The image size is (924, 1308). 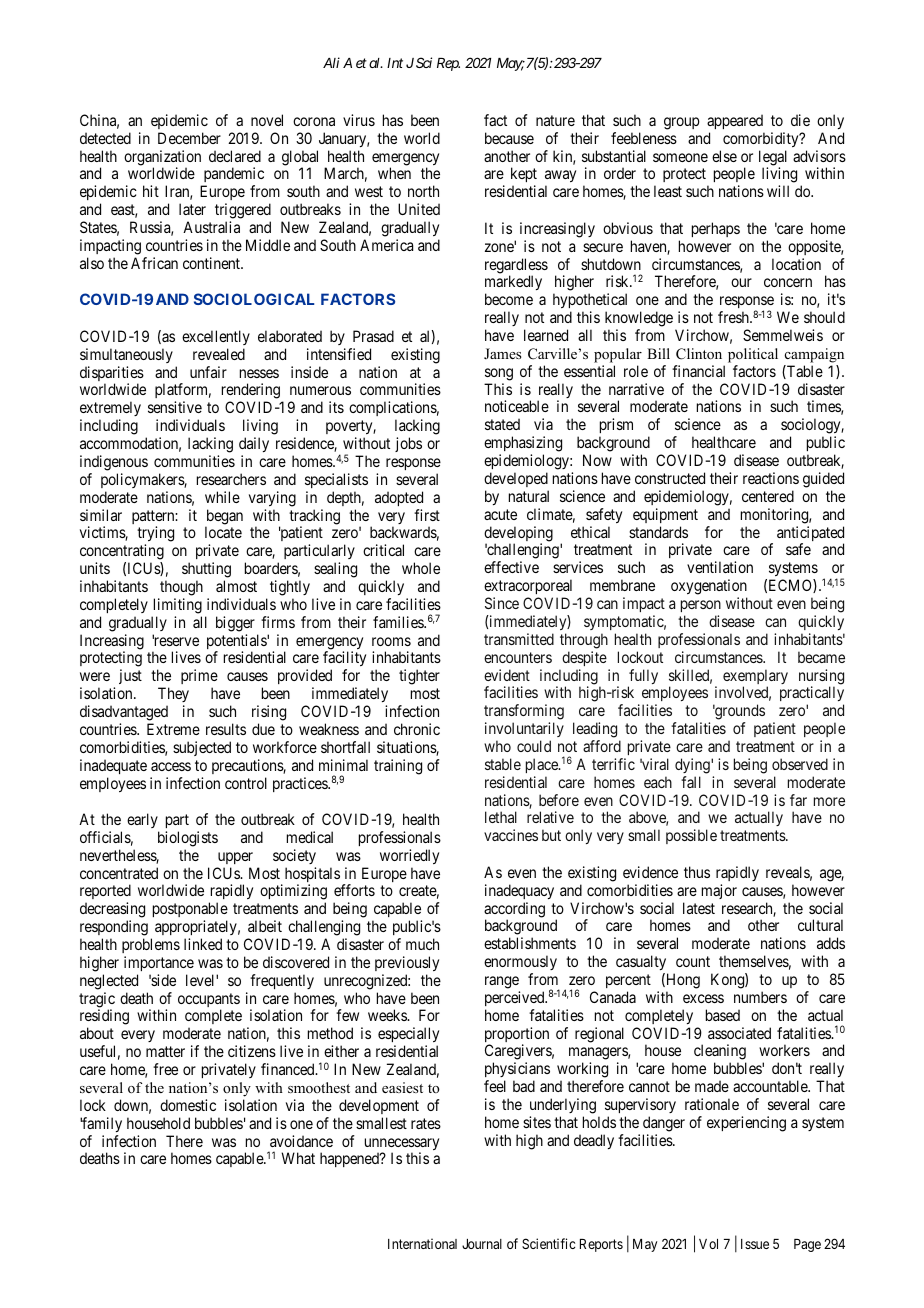 I want to click on range, so click(x=502, y=982).
